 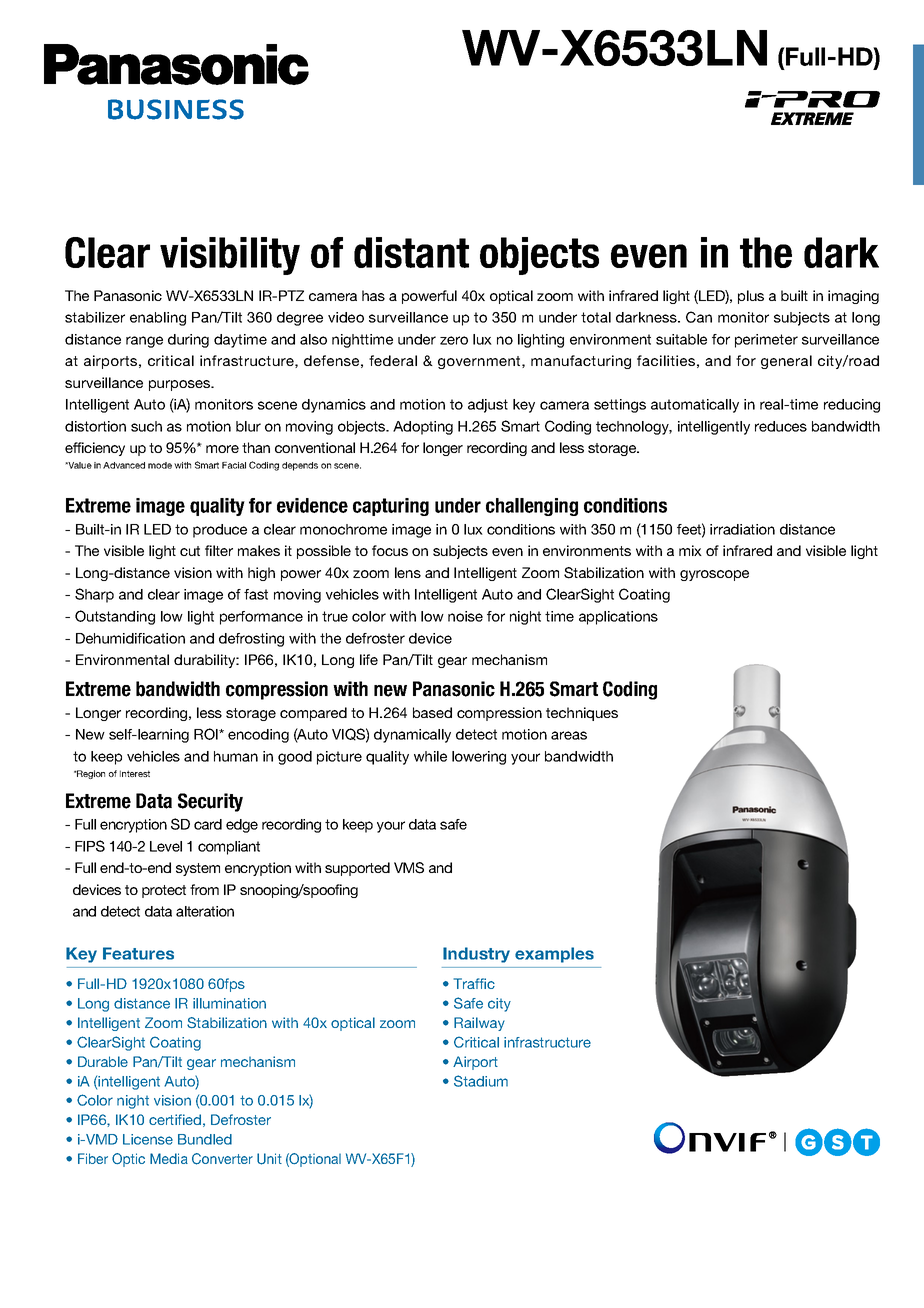 I want to click on plus, so click(x=751, y=297).
